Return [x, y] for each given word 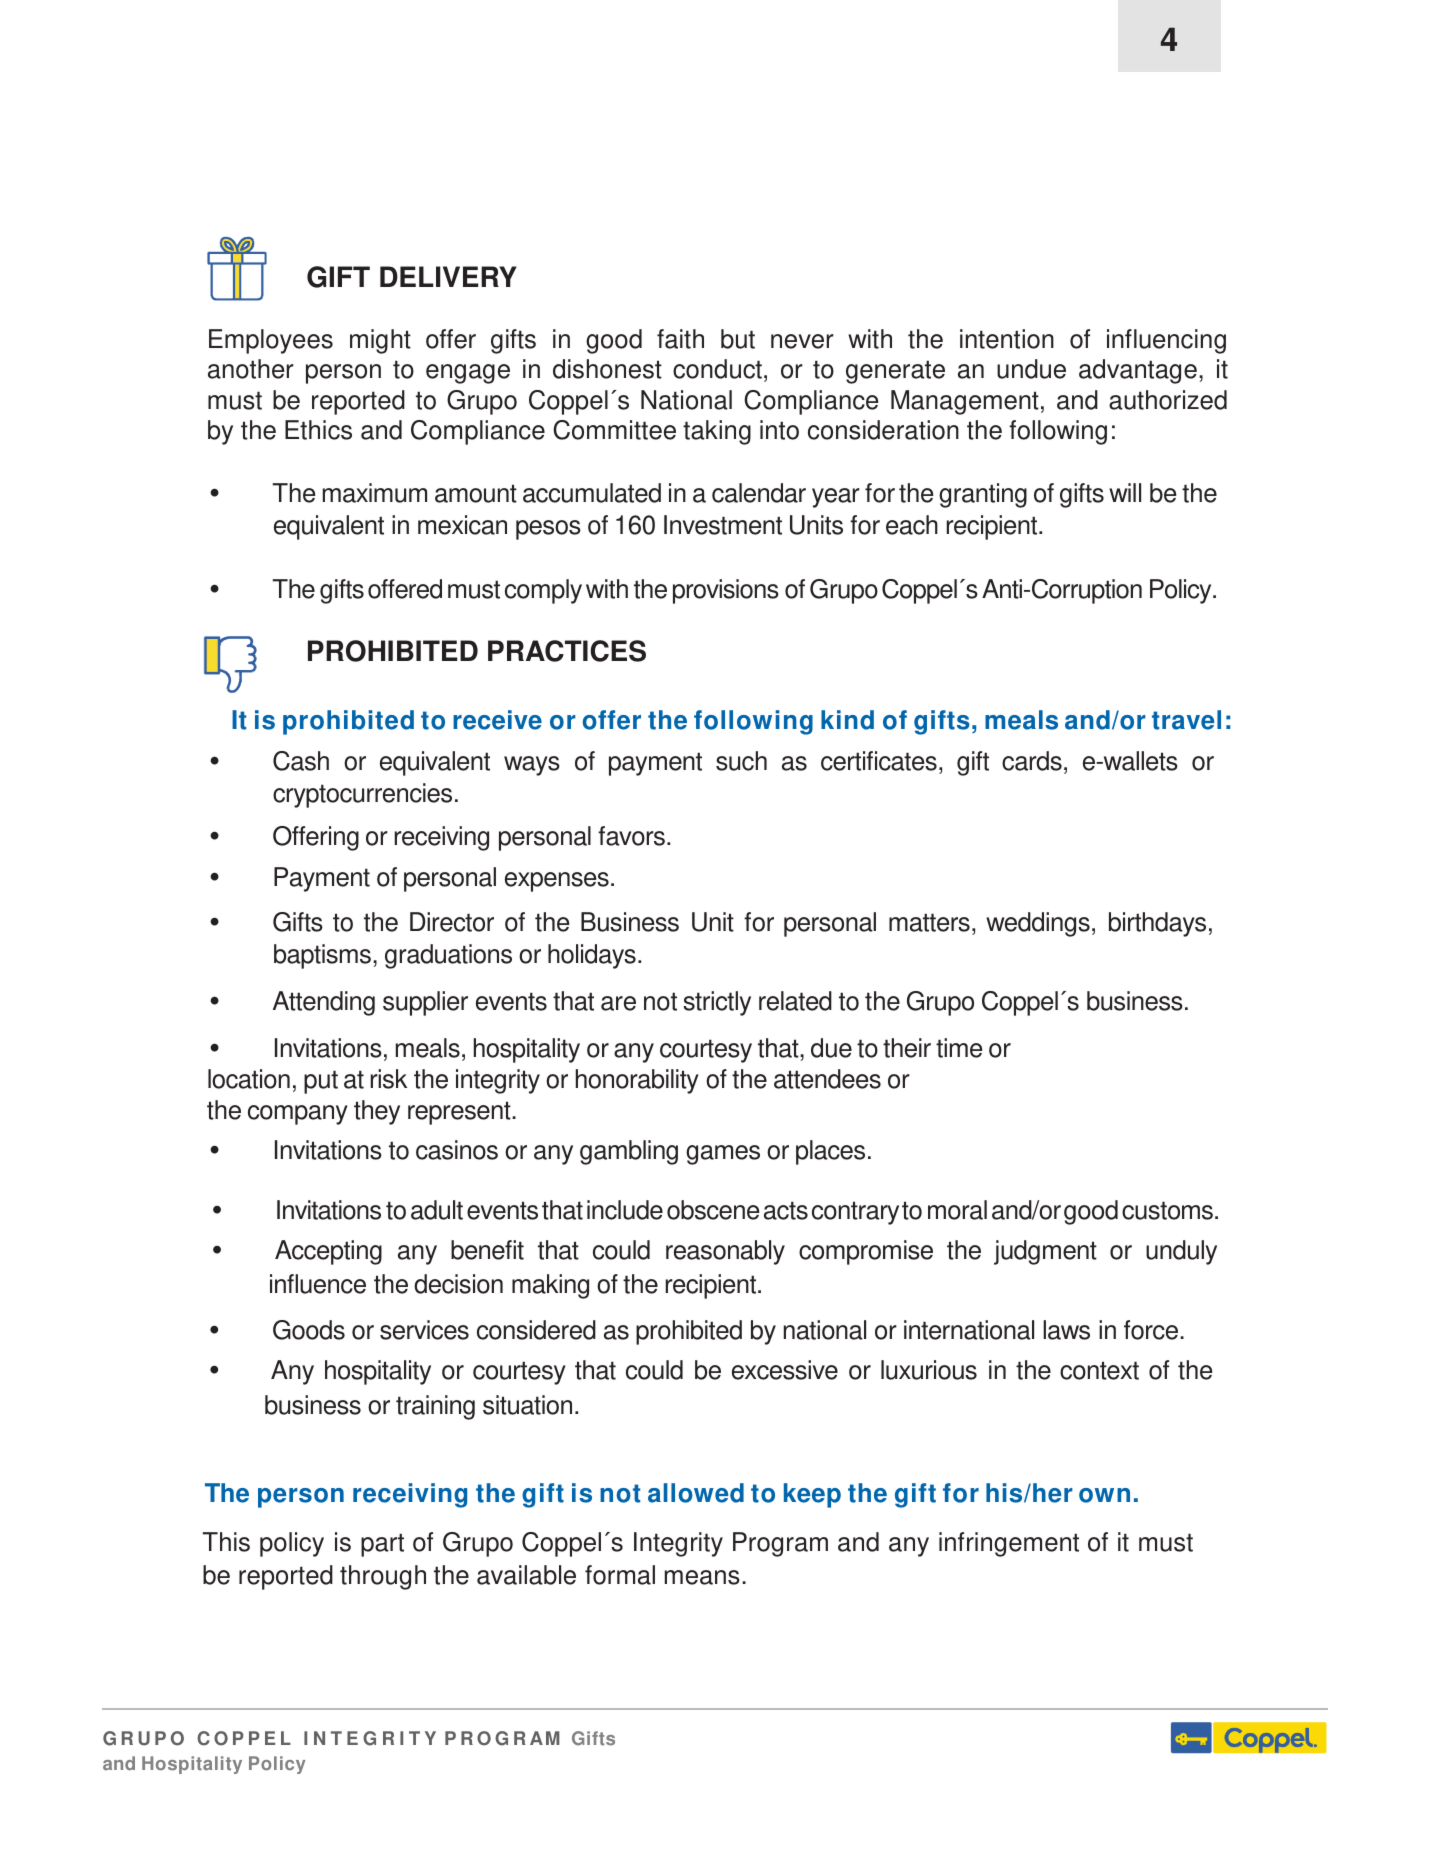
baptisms [324, 956]
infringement [1009, 1544]
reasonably [725, 1252]
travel [1186, 720]
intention [1007, 339]
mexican [462, 525]
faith [680, 339]
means [702, 1577]
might [380, 341]
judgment [1045, 1252]
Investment [723, 525]
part [382, 1545]
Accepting [328, 1252]
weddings [1038, 924]
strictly [717, 1003]
